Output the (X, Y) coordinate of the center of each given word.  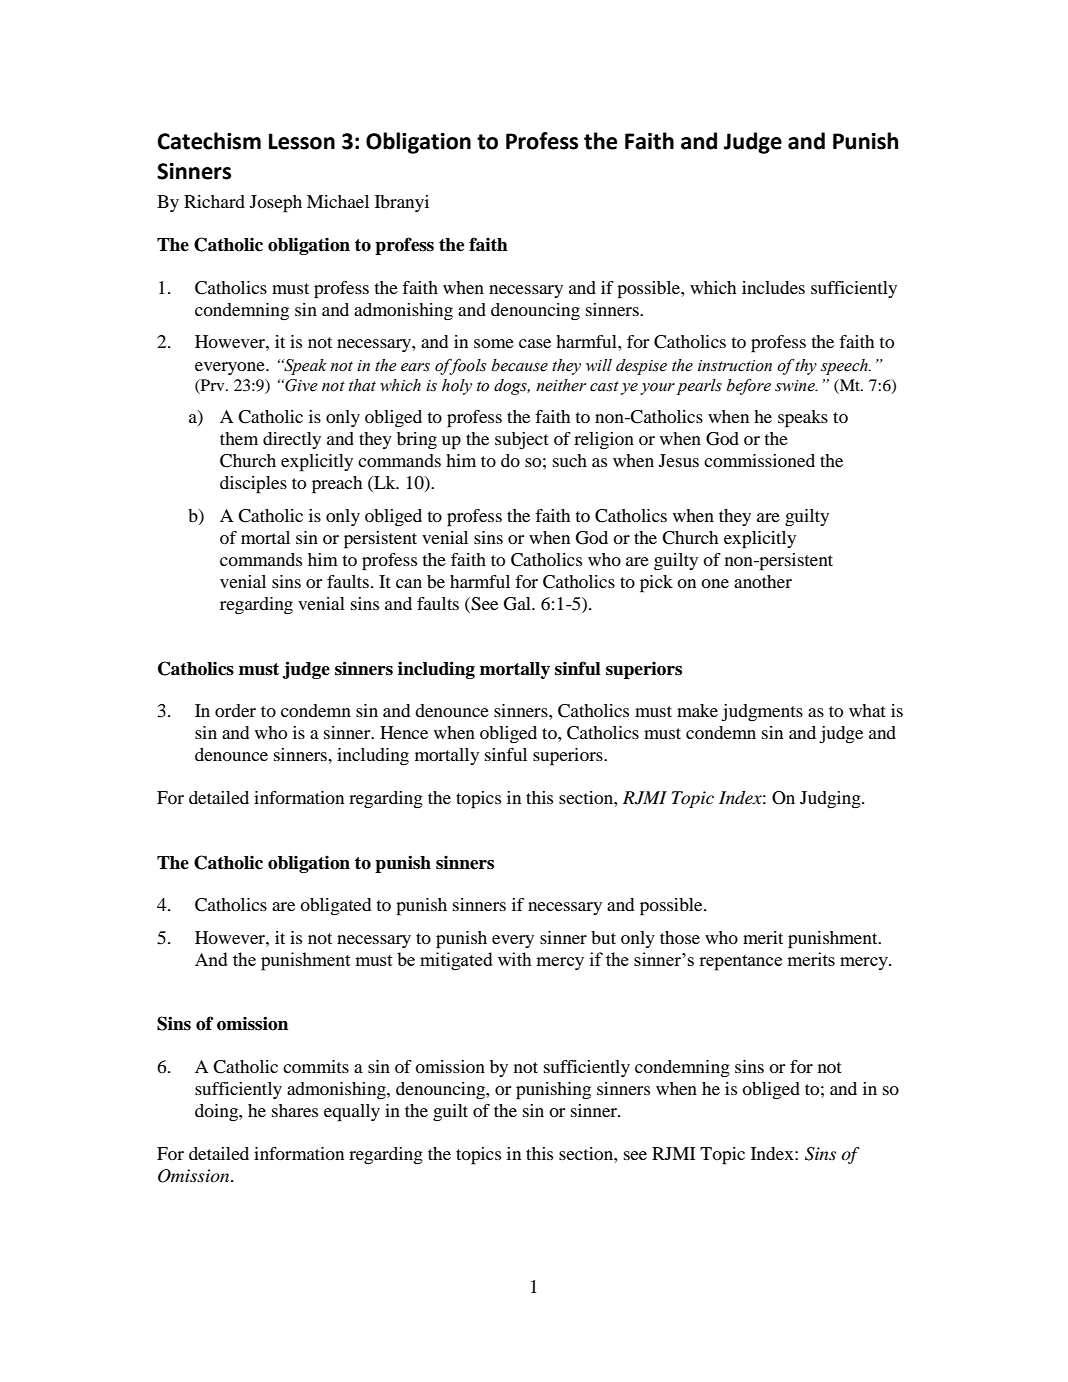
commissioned (759, 460)
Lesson (302, 141)
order (235, 710)
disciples (253, 485)
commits (316, 1066)
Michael (338, 201)
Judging (831, 800)
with (515, 959)
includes (773, 287)
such (570, 460)
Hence (404, 732)
